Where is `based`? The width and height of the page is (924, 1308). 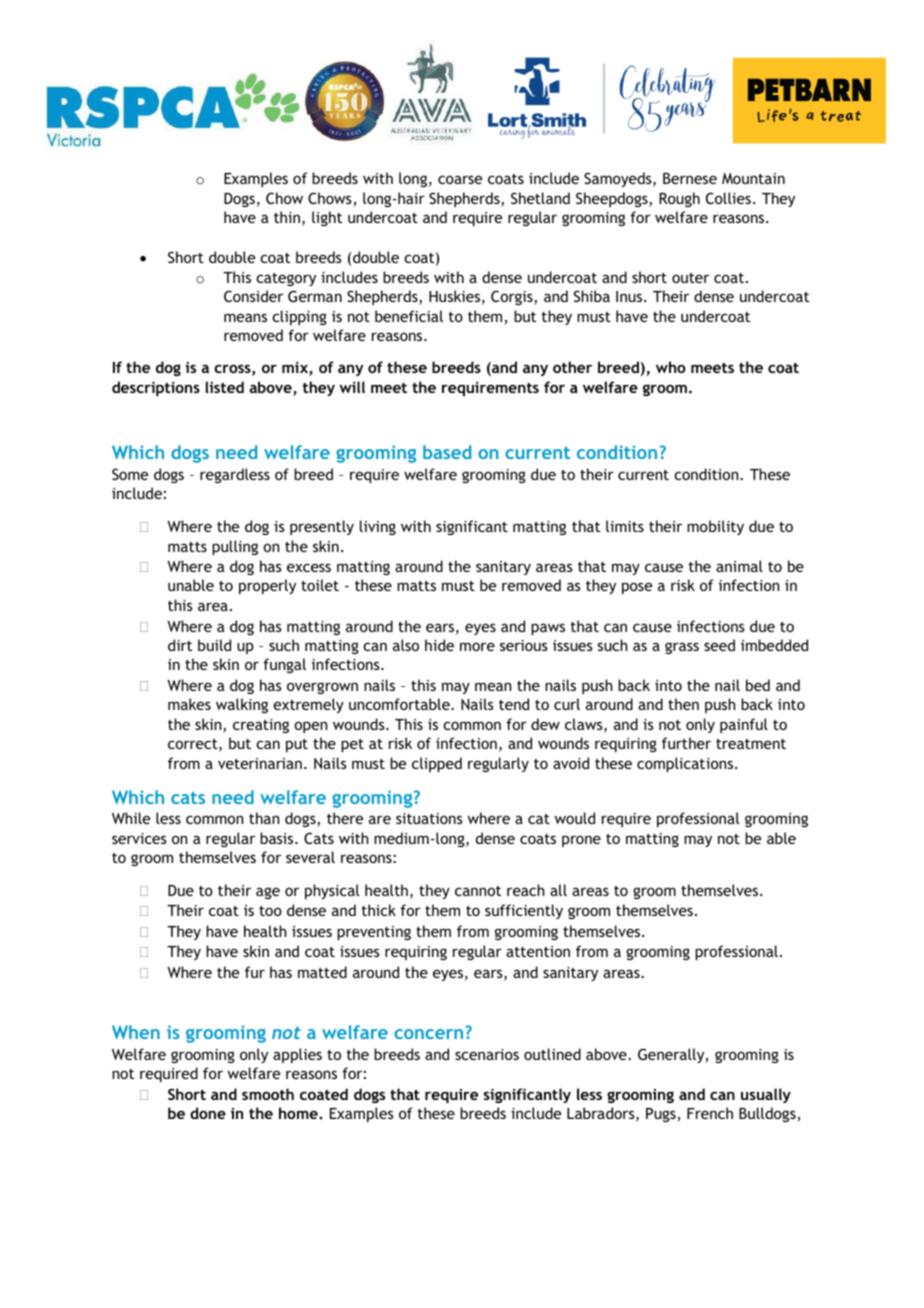 based is located at coordinates (447, 452).
